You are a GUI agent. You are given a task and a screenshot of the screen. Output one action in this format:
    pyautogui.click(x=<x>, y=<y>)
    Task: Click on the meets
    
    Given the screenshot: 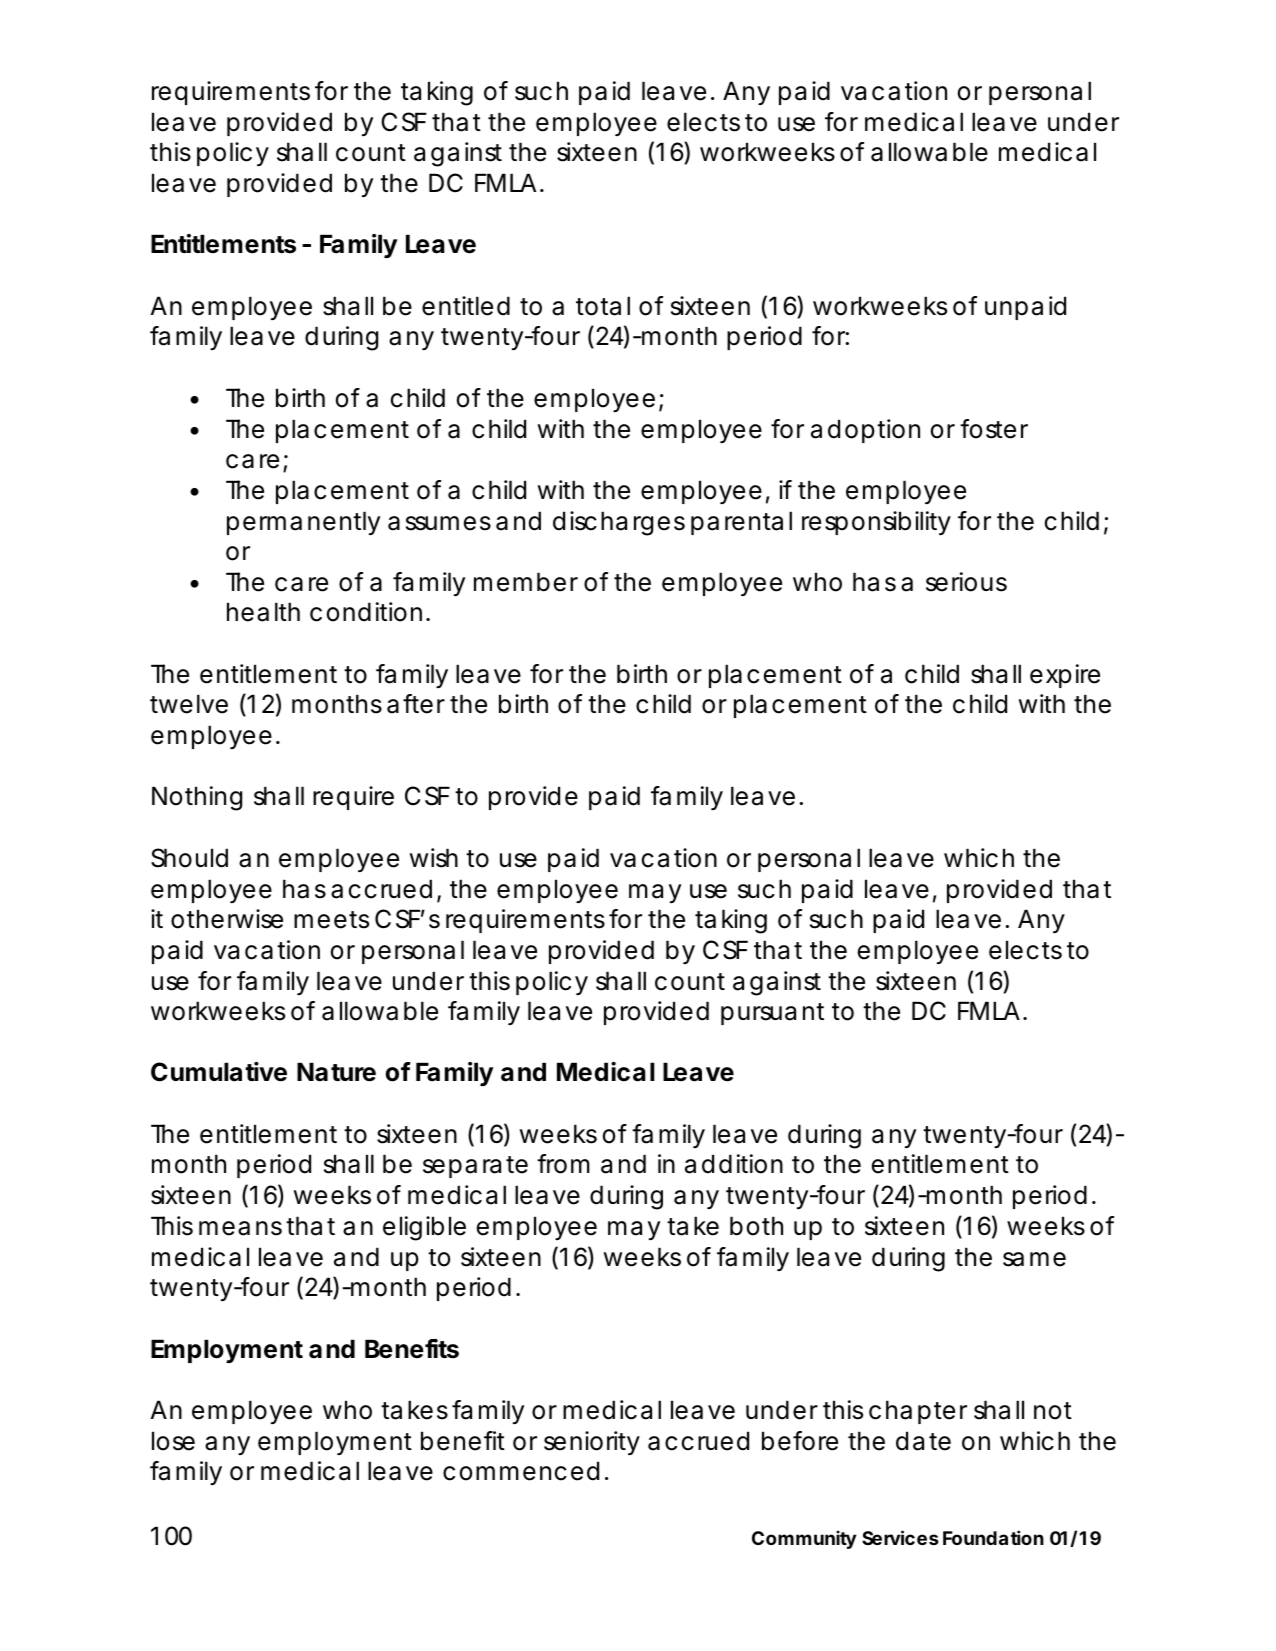 What is the action you would take?
    pyautogui.click(x=331, y=920)
